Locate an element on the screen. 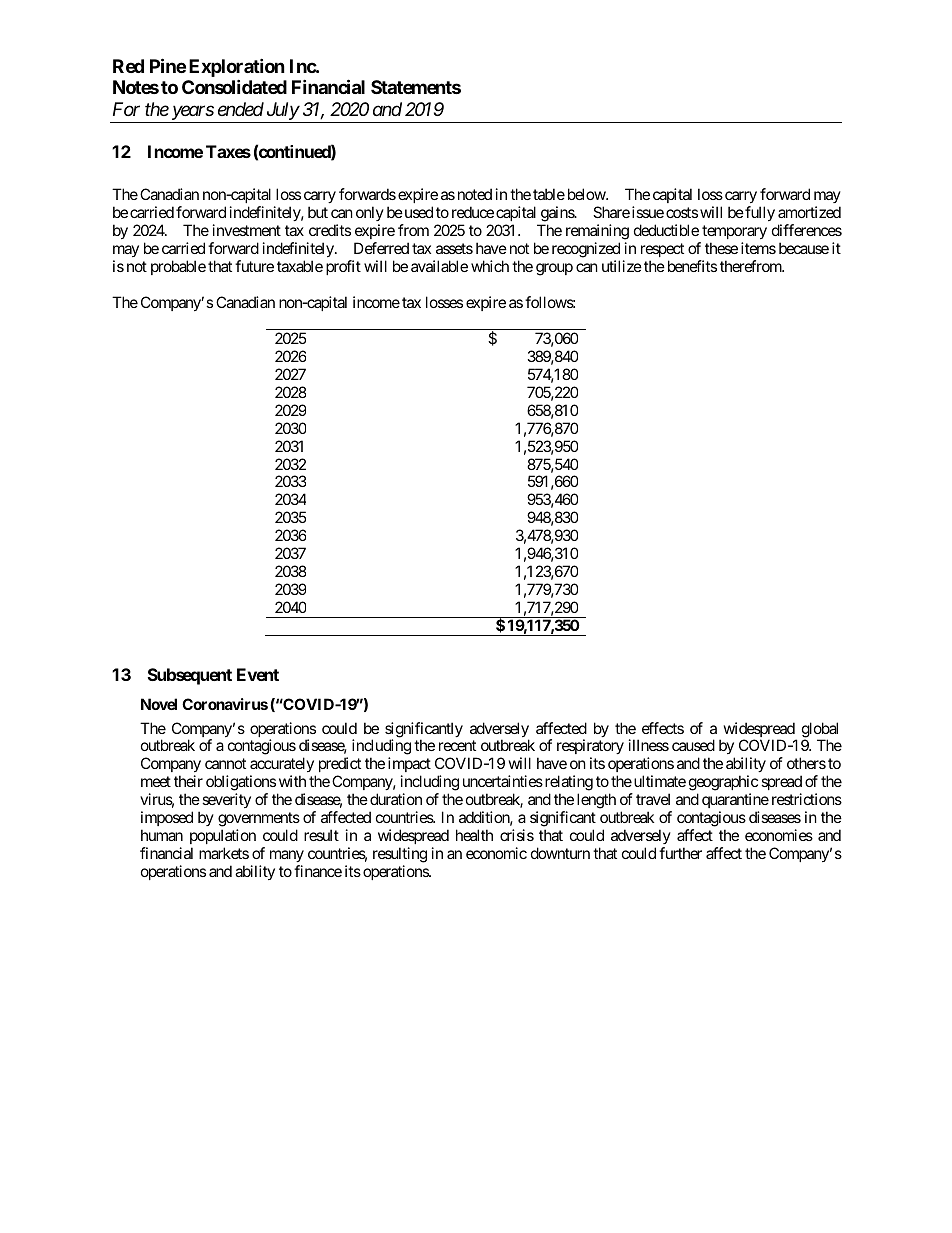 Image resolution: width=952 pixels, height=1233 pixels. Consolidated is located at coordinates (234, 87).
